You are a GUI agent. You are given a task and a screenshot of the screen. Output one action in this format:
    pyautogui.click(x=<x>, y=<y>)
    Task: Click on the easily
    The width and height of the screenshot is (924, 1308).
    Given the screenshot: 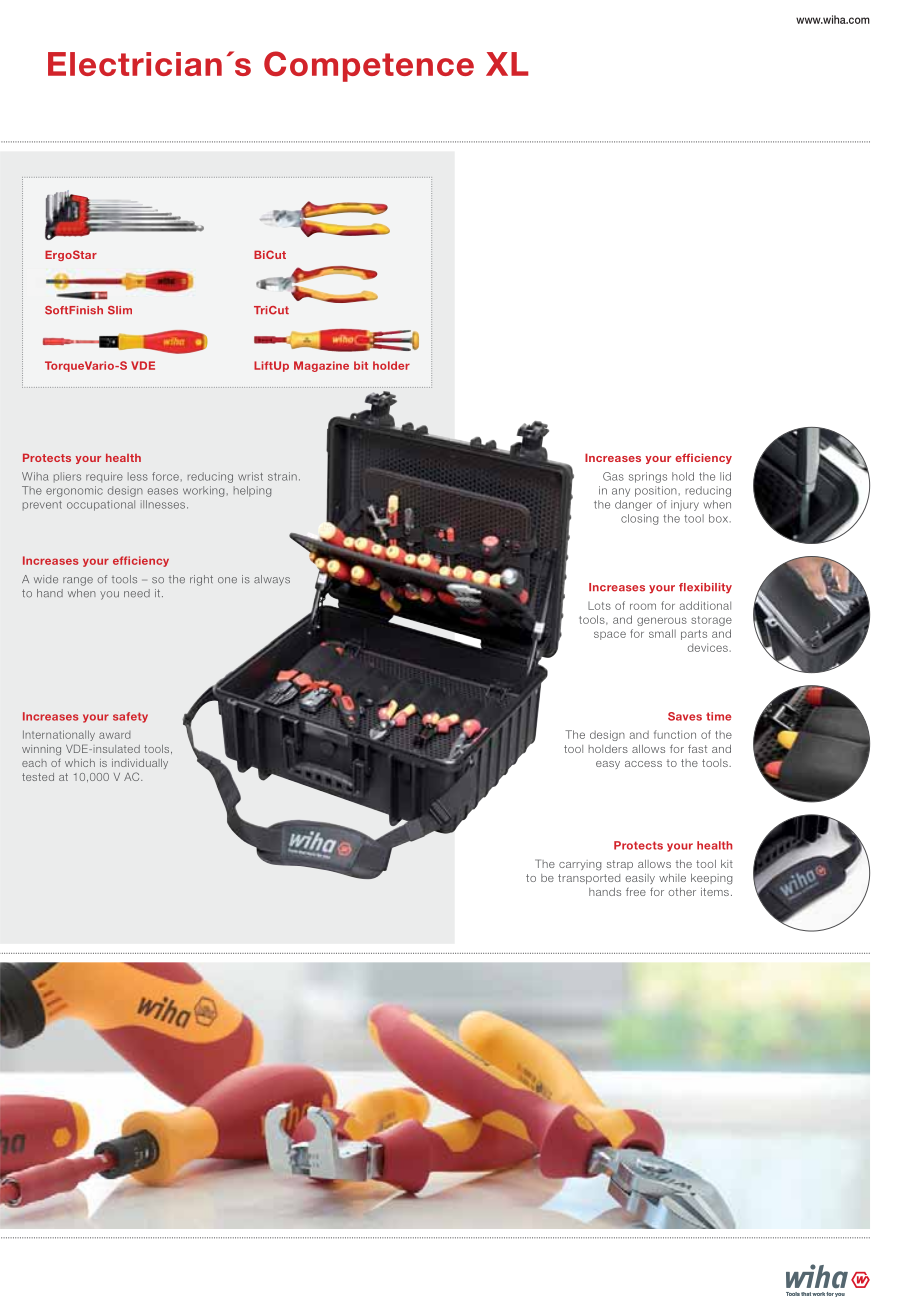 What is the action you would take?
    pyautogui.click(x=640, y=879)
